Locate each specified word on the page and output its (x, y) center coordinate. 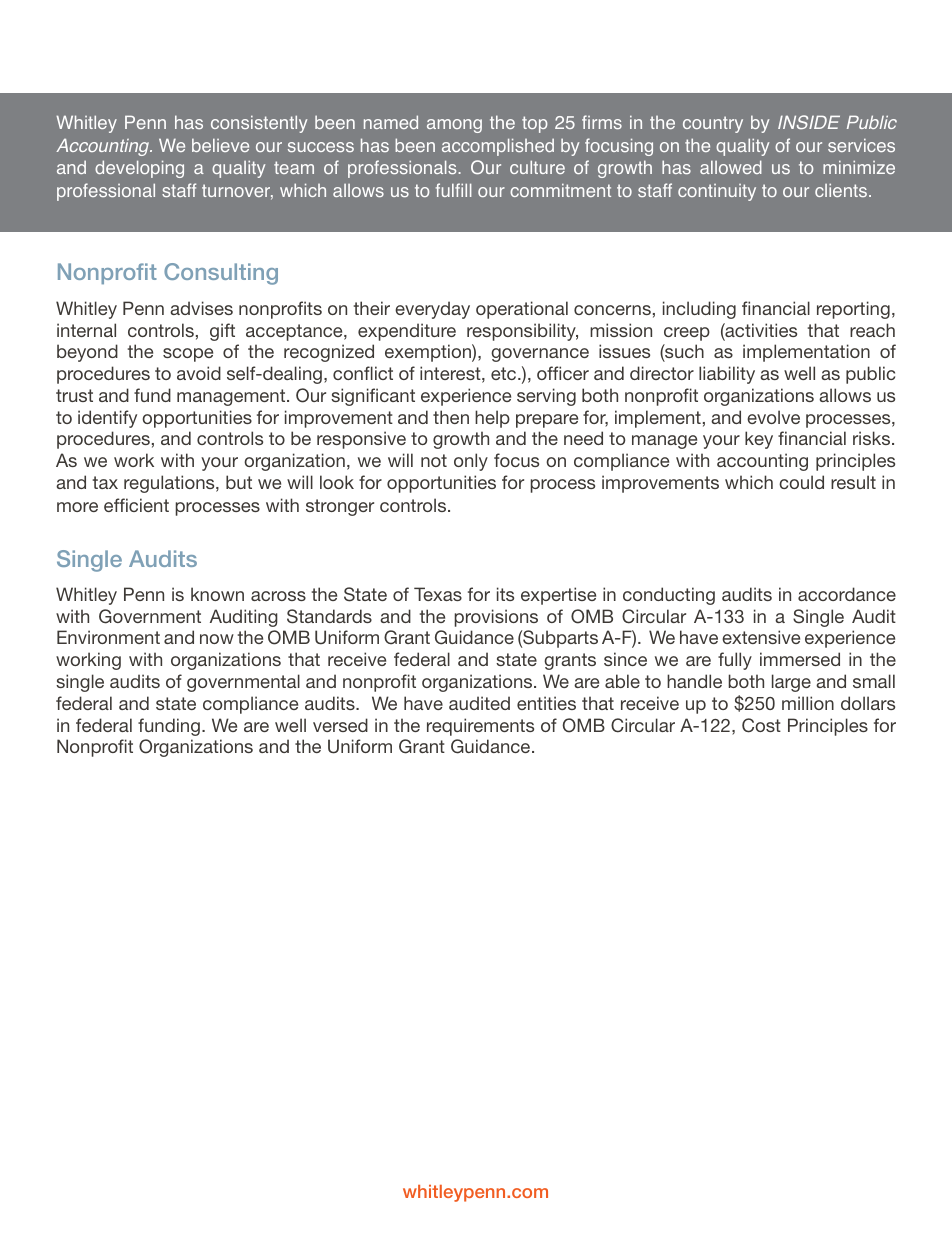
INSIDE (809, 122)
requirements (480, 727)
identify (107, 419)
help (492, 419)
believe (220, 145)
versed (340, 725)
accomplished (498, 147)
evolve (773, 417)
